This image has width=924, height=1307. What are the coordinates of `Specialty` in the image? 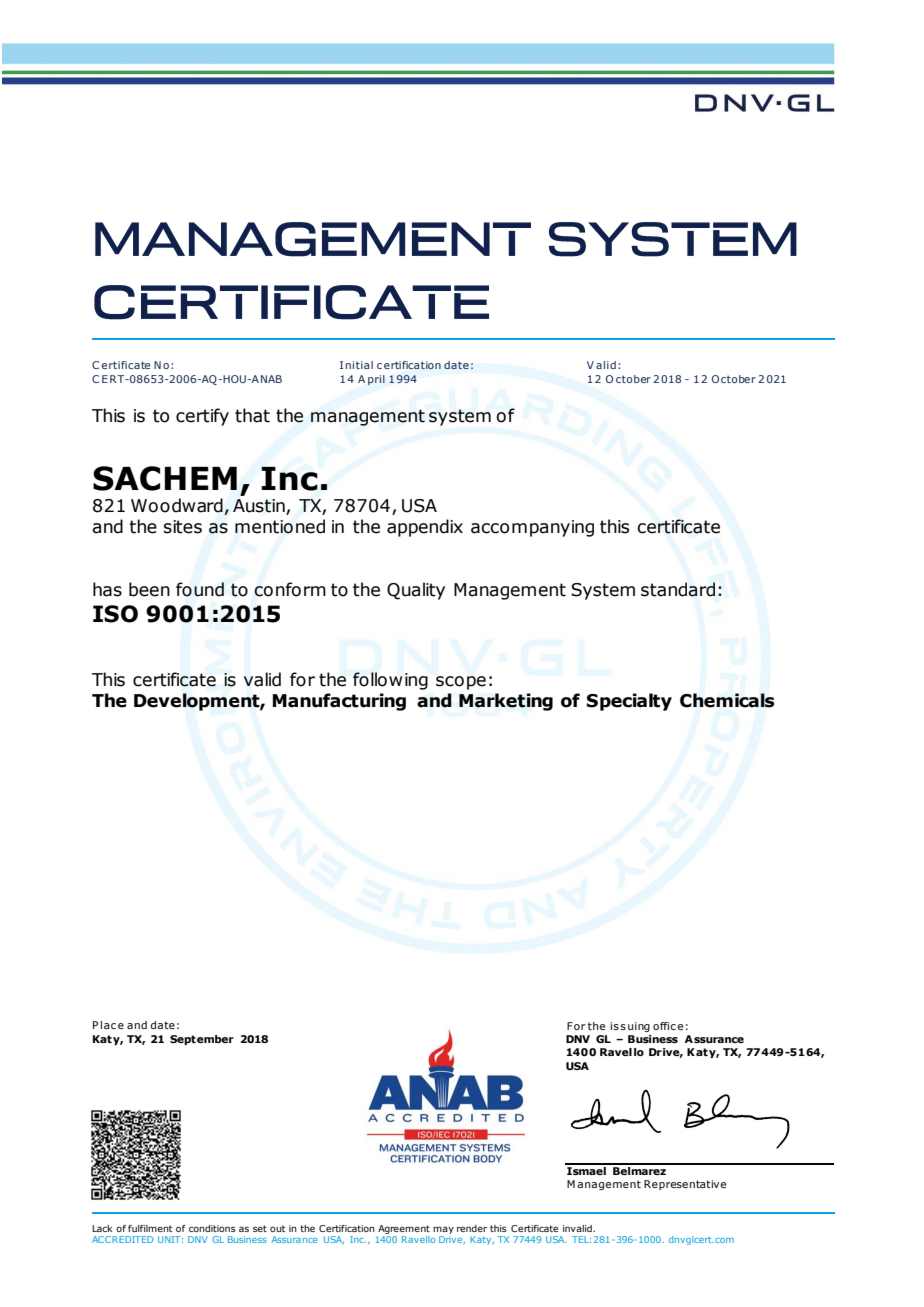 It's located at (629, 702).
